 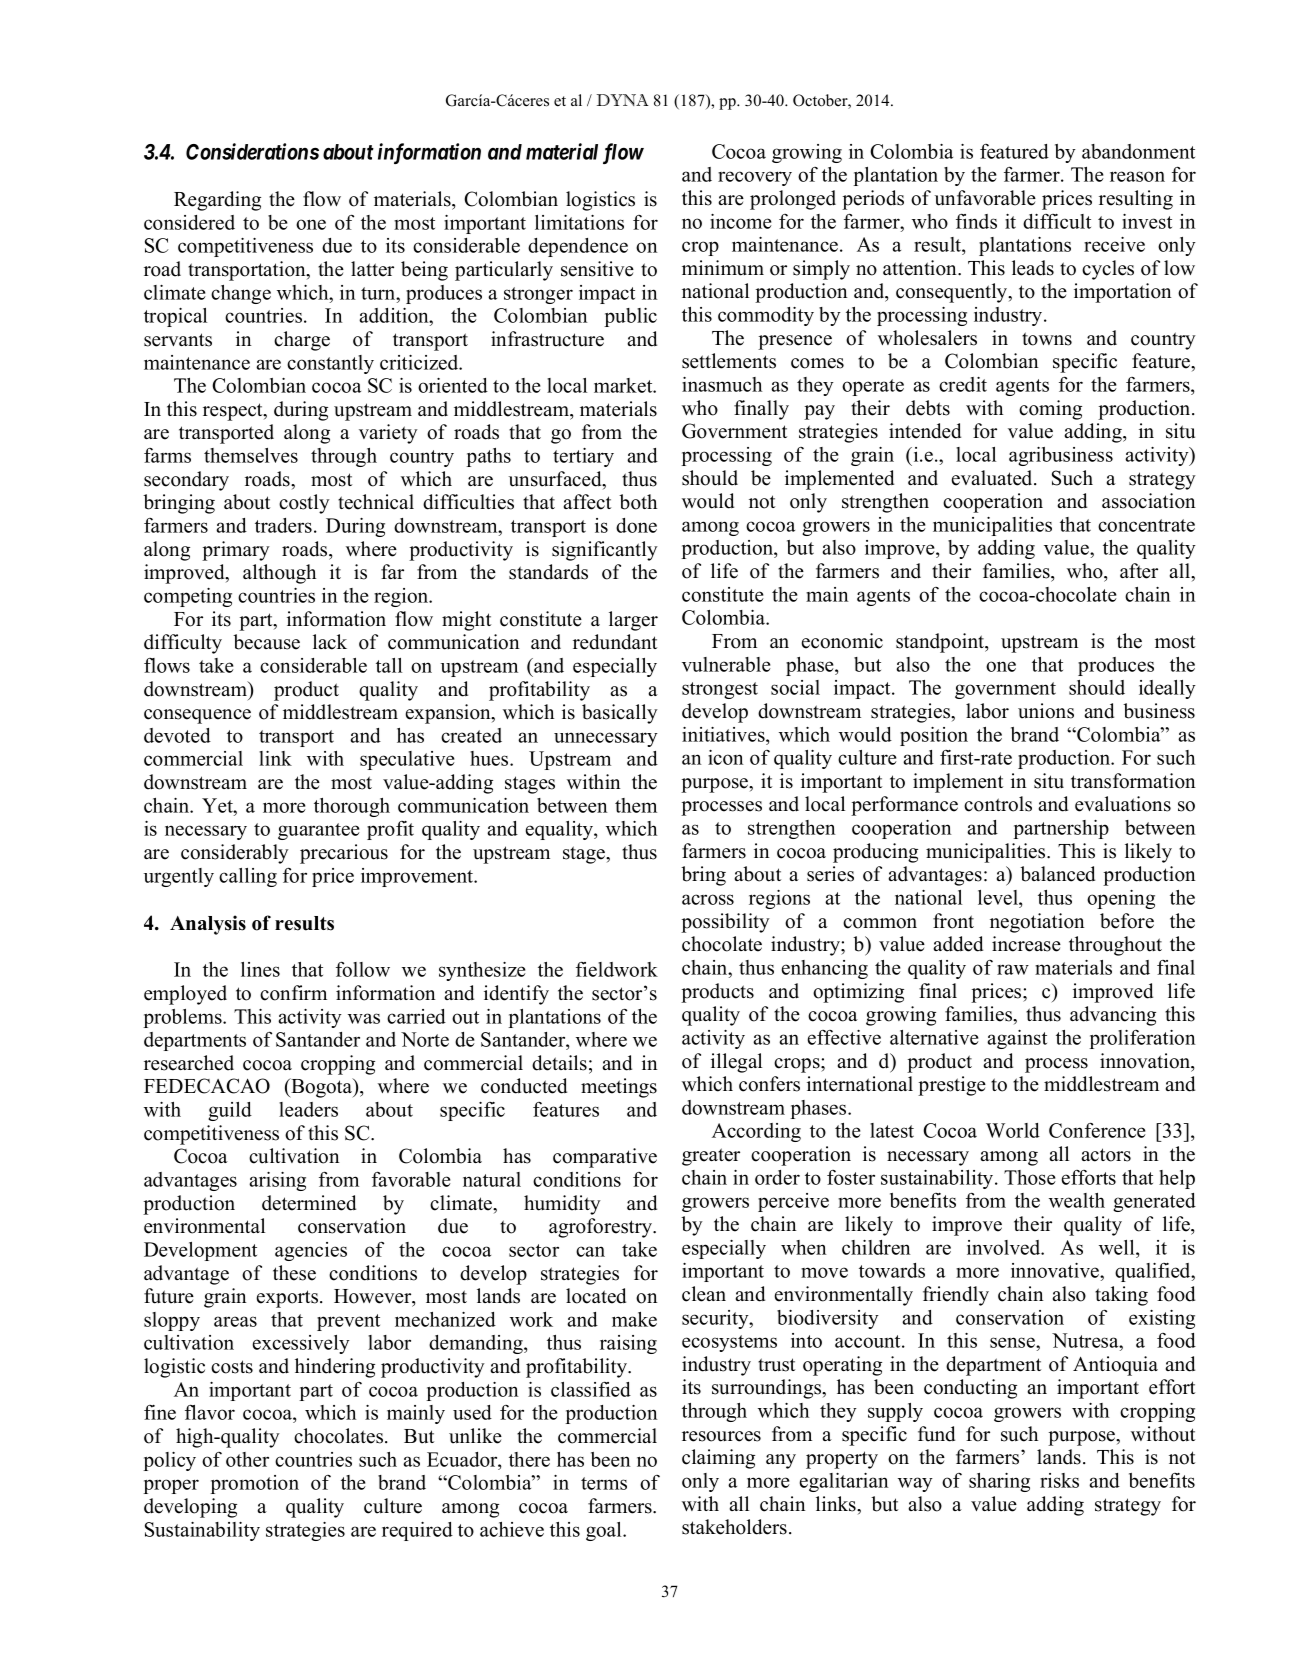 What do you see at coordinates (638, 502) in the screenshot?
I see `both` at bounding box center [638, 502].
